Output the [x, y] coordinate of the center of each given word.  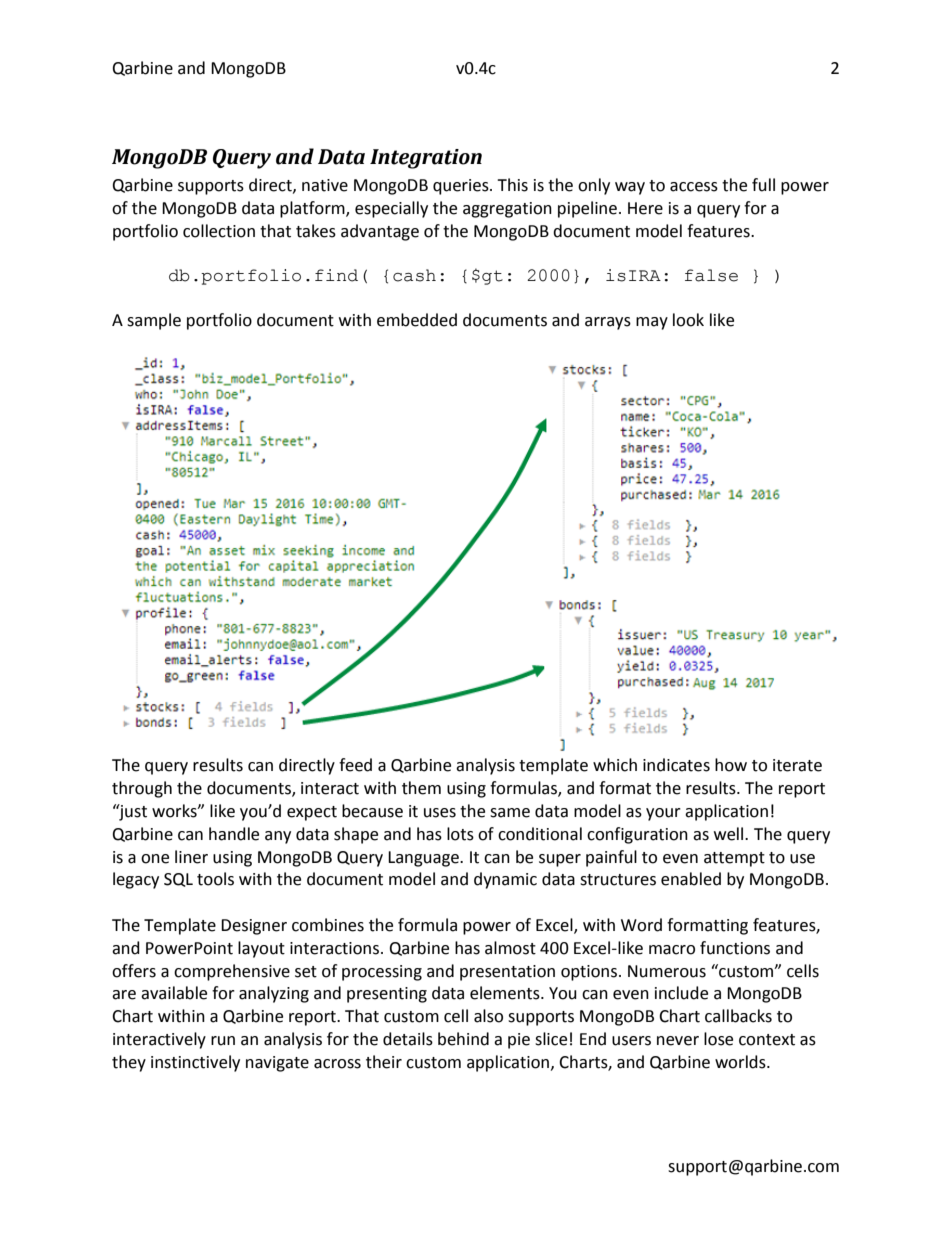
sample [154, 321]
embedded [417, 320]
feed [355, 765]
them [421, 788]
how [731, 765]
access [694, 187]
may [652, 323]
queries [462, 187]
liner [191, 857]
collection [219, 231]
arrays [608, 323]
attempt [734, 859]
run [223, 1041]
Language [424, 859]
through [142, 789]
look [688, 320]
